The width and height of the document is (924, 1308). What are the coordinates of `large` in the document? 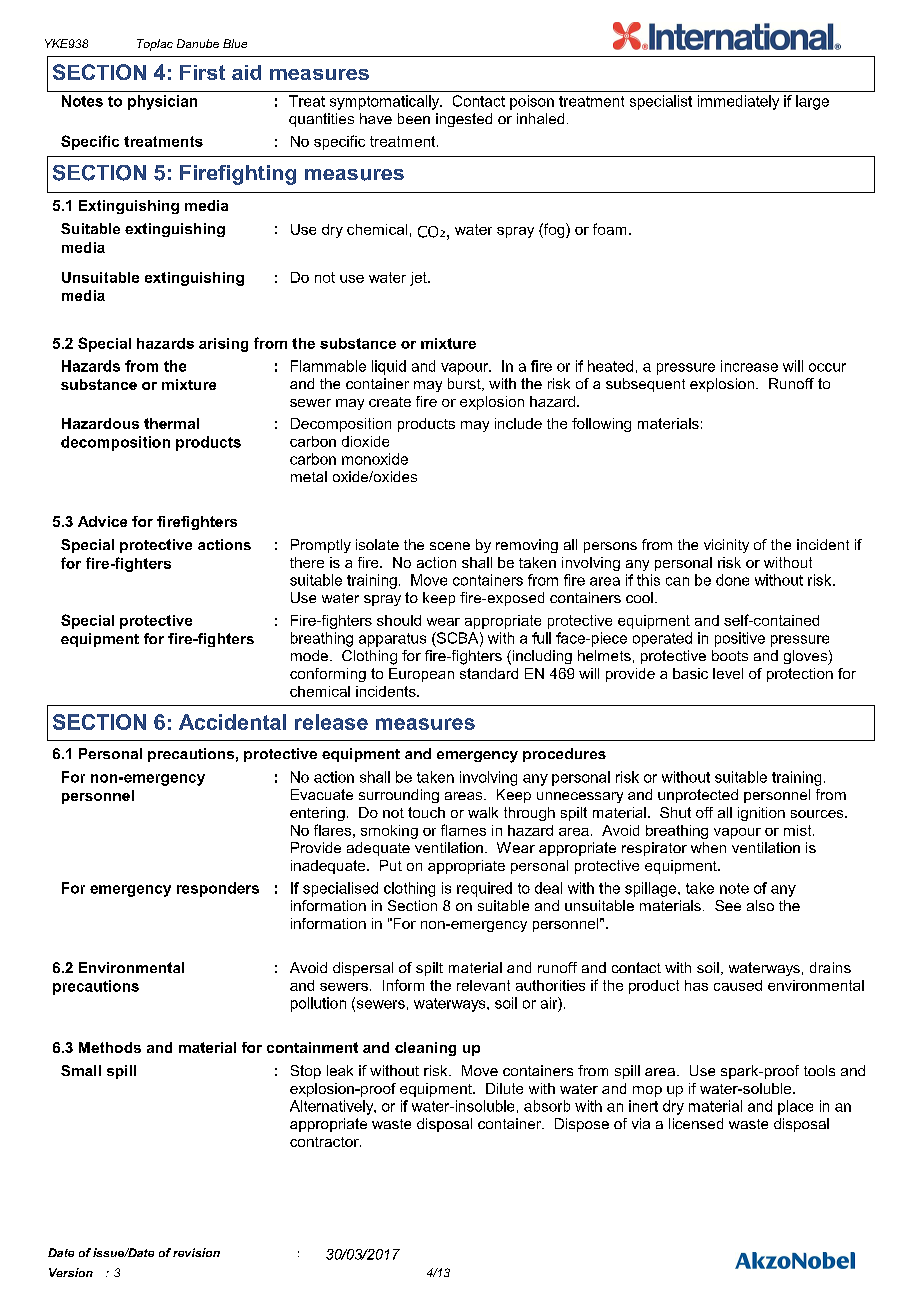 It's located at (812, 102).
